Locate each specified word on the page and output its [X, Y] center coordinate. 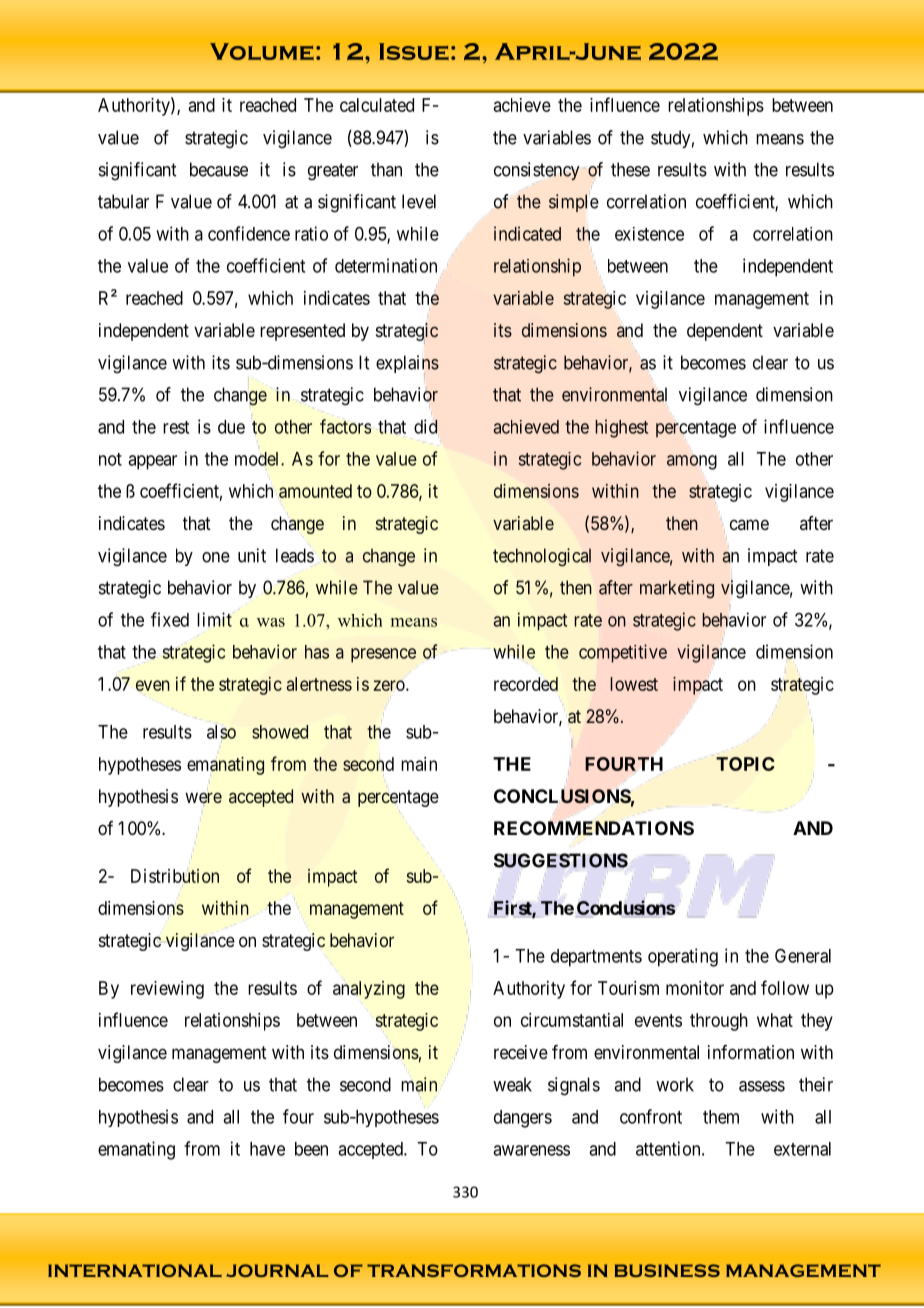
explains [407, 365]
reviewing [167, 990]
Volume [262, 51]
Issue [414, 51]
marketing [677, 589]
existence [649, 234]
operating [683, 957]
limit [214, 619]
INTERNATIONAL [135, 1270]
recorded [526, 684]
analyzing [369, 990]
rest [176, 427]
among [692, 462]
